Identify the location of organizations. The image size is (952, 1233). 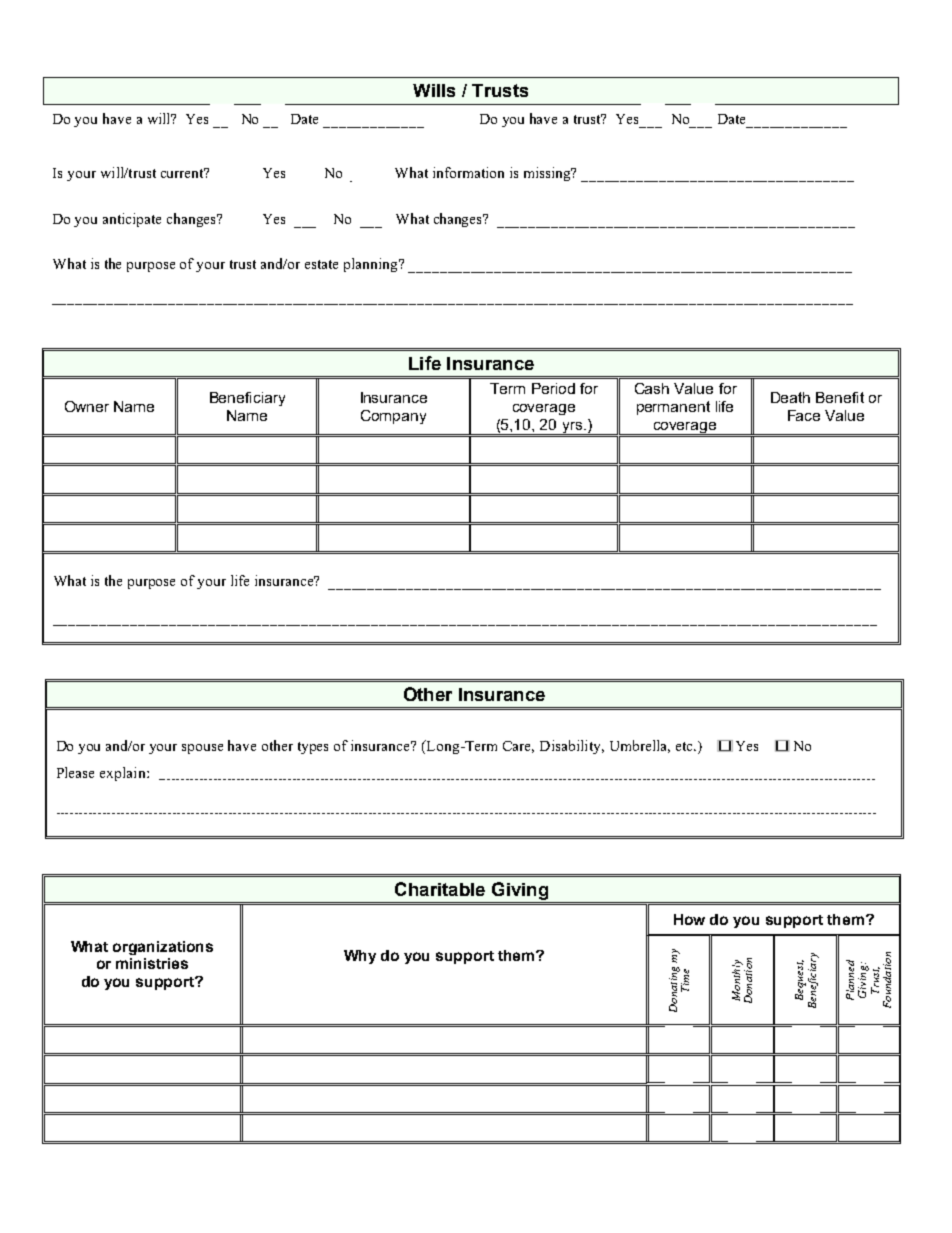
(163, 948).
